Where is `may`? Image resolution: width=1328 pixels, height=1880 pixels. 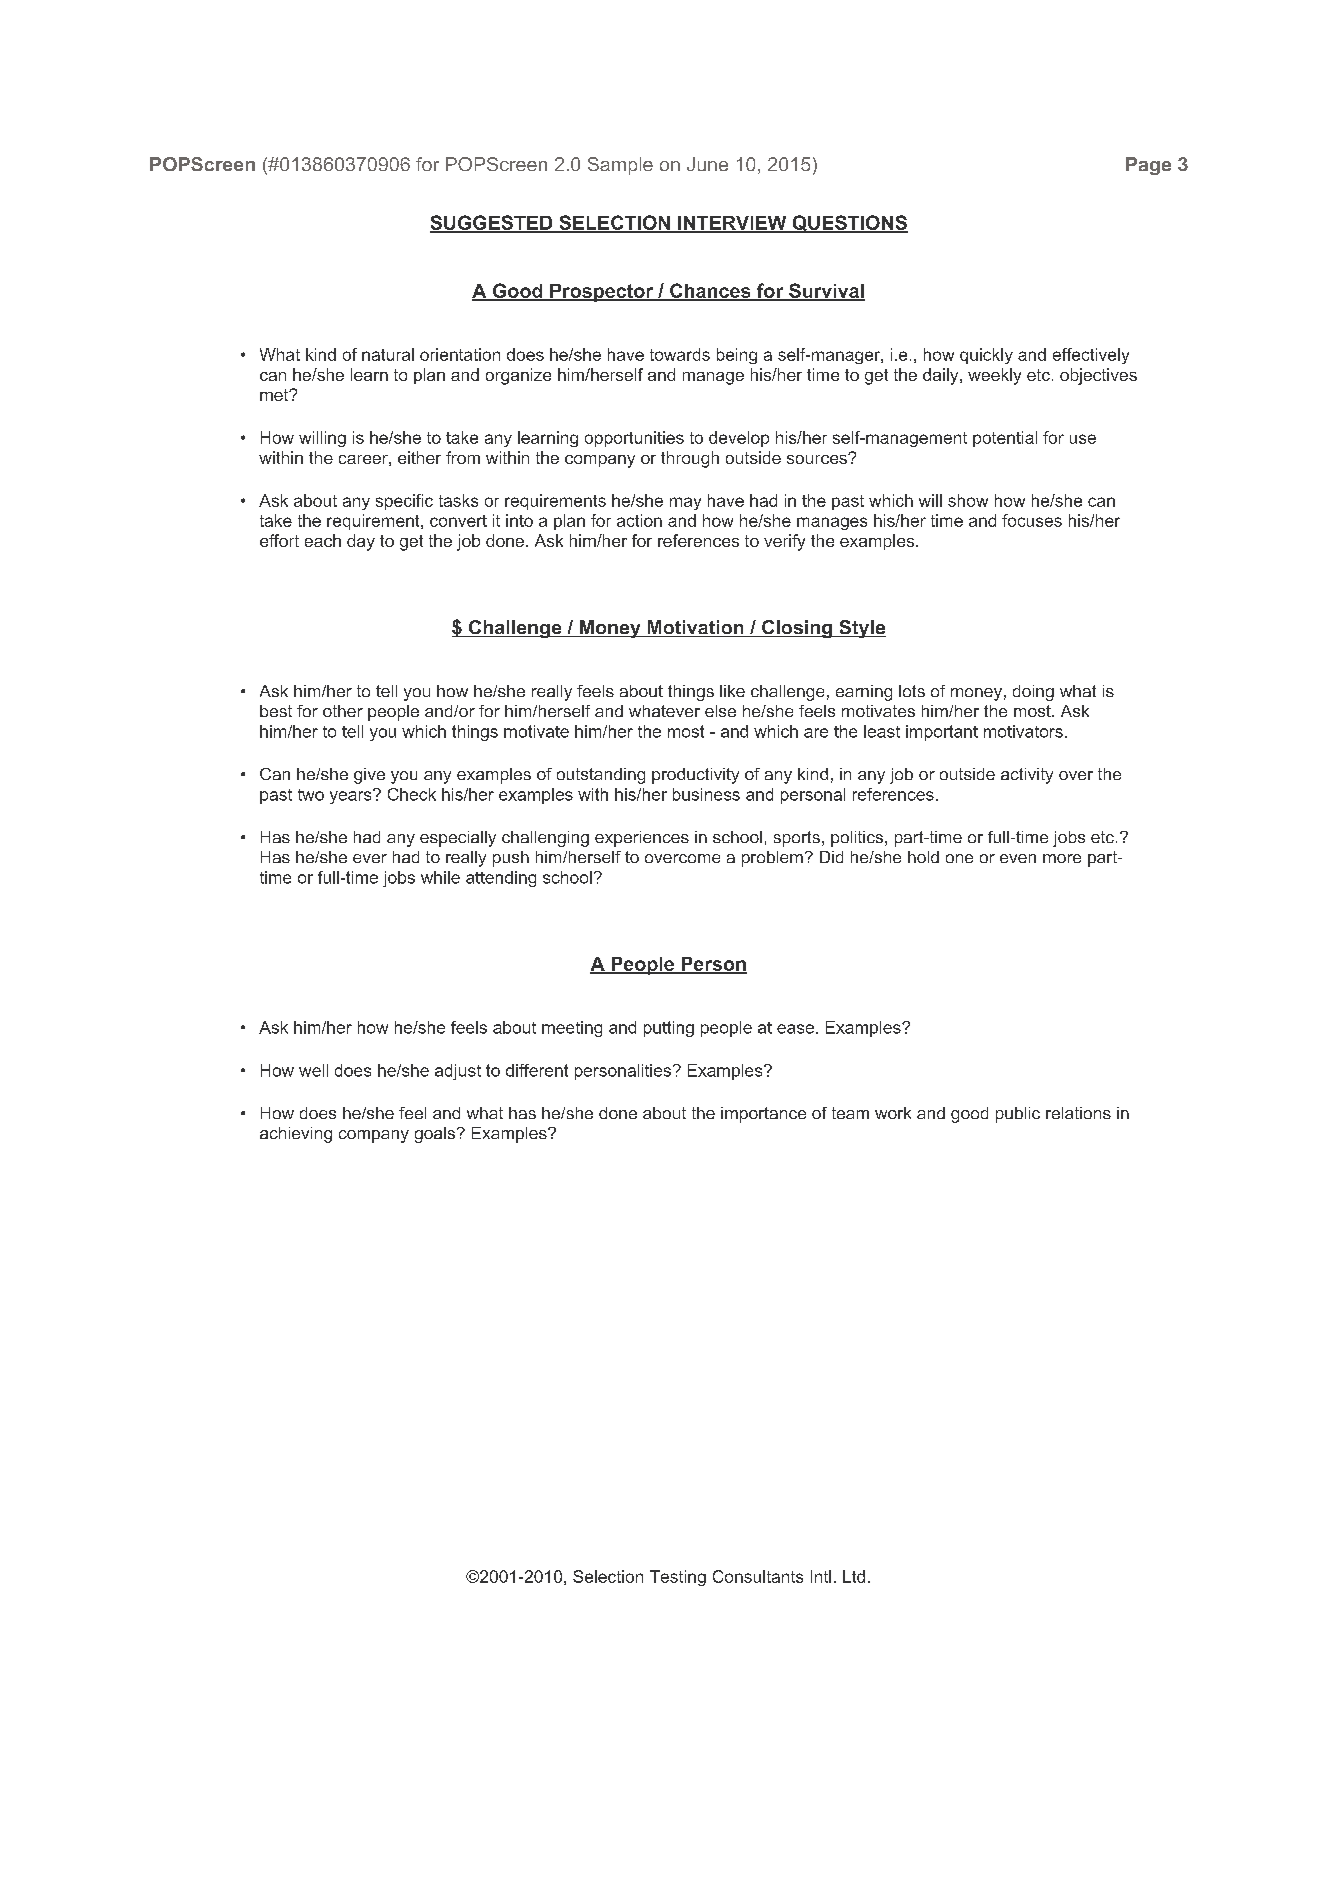
may is located at coordinates (685, 503).
